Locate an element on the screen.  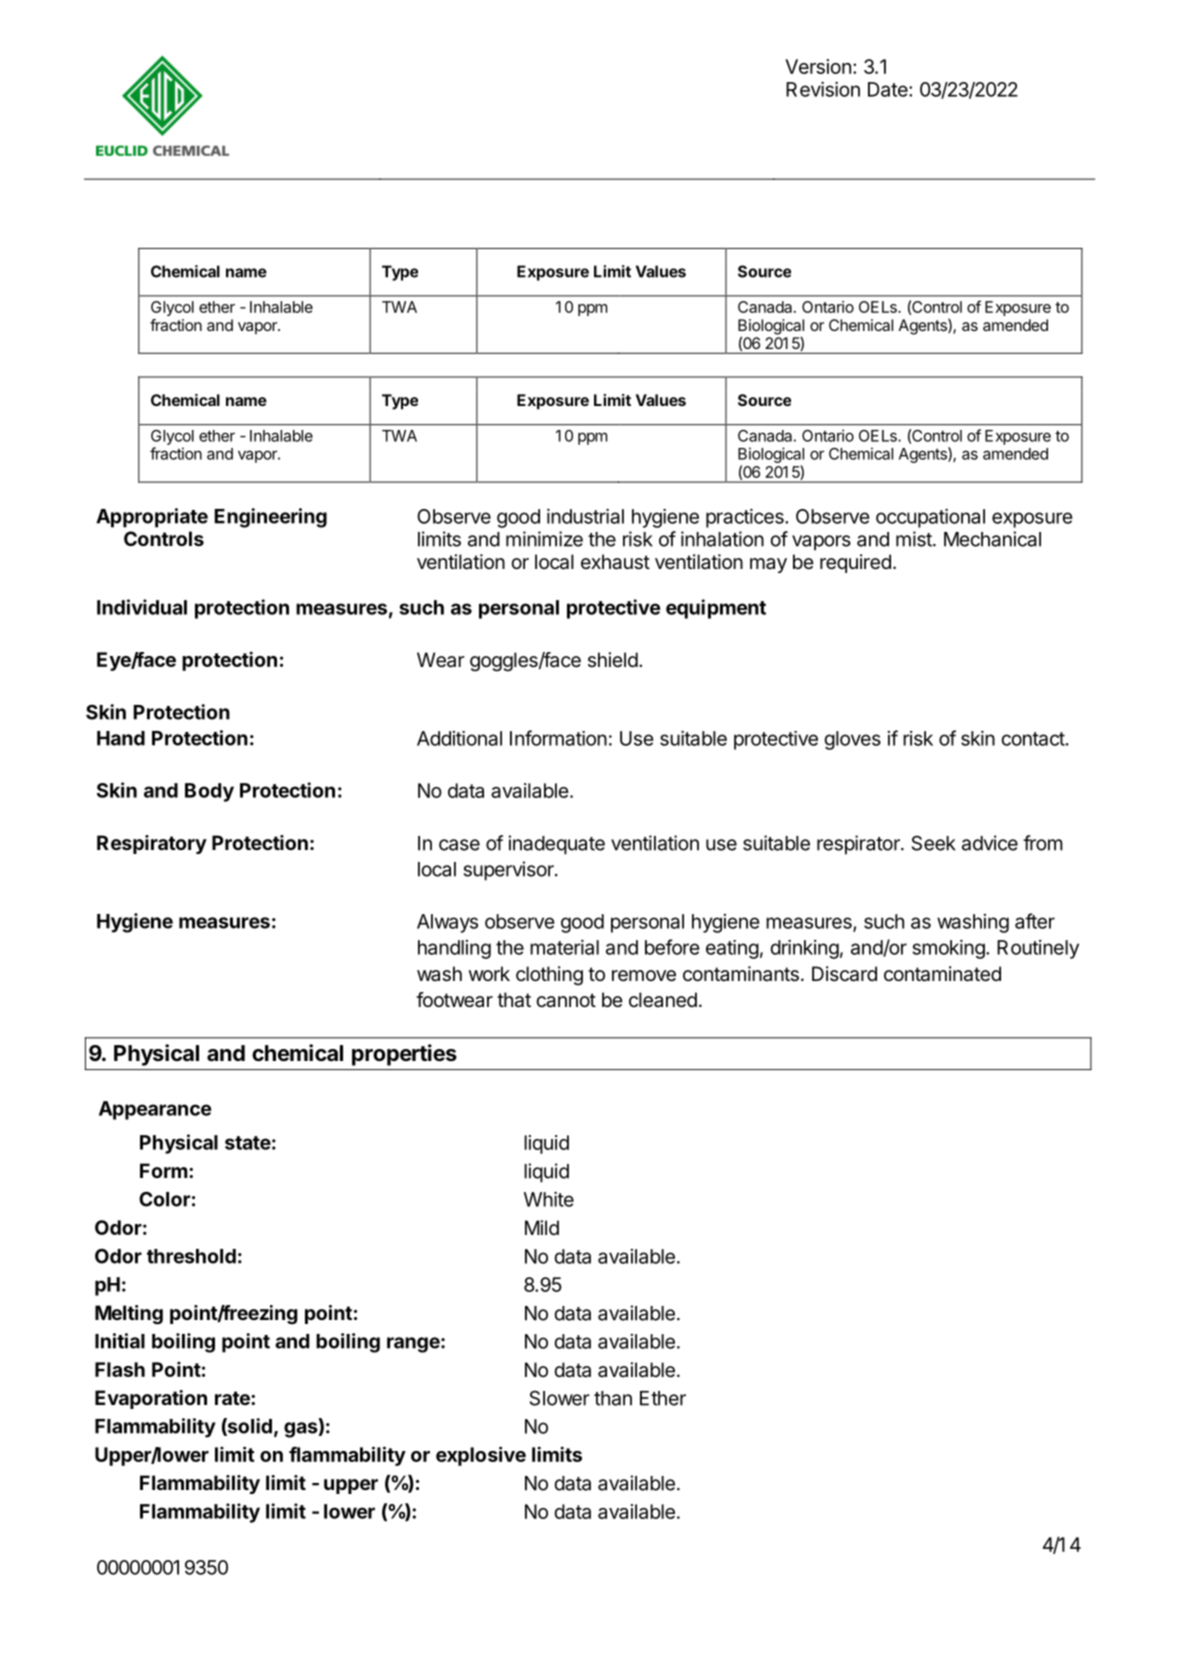
inadequate is located at coordinates (556, 845).
